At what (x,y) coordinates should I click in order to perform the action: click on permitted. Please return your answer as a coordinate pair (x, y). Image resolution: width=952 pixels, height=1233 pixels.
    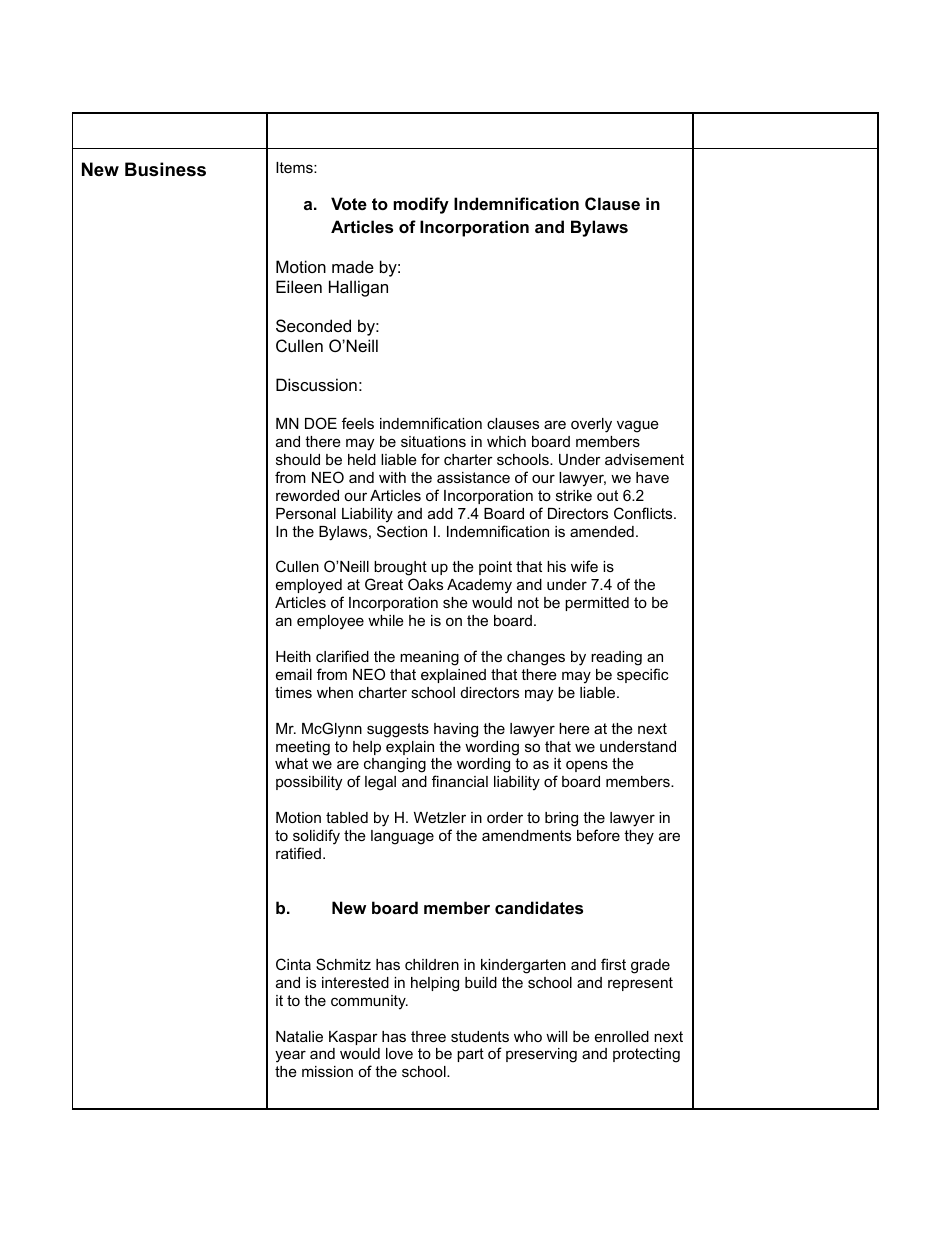
    Looking at the image, I should click on (597, 604).
